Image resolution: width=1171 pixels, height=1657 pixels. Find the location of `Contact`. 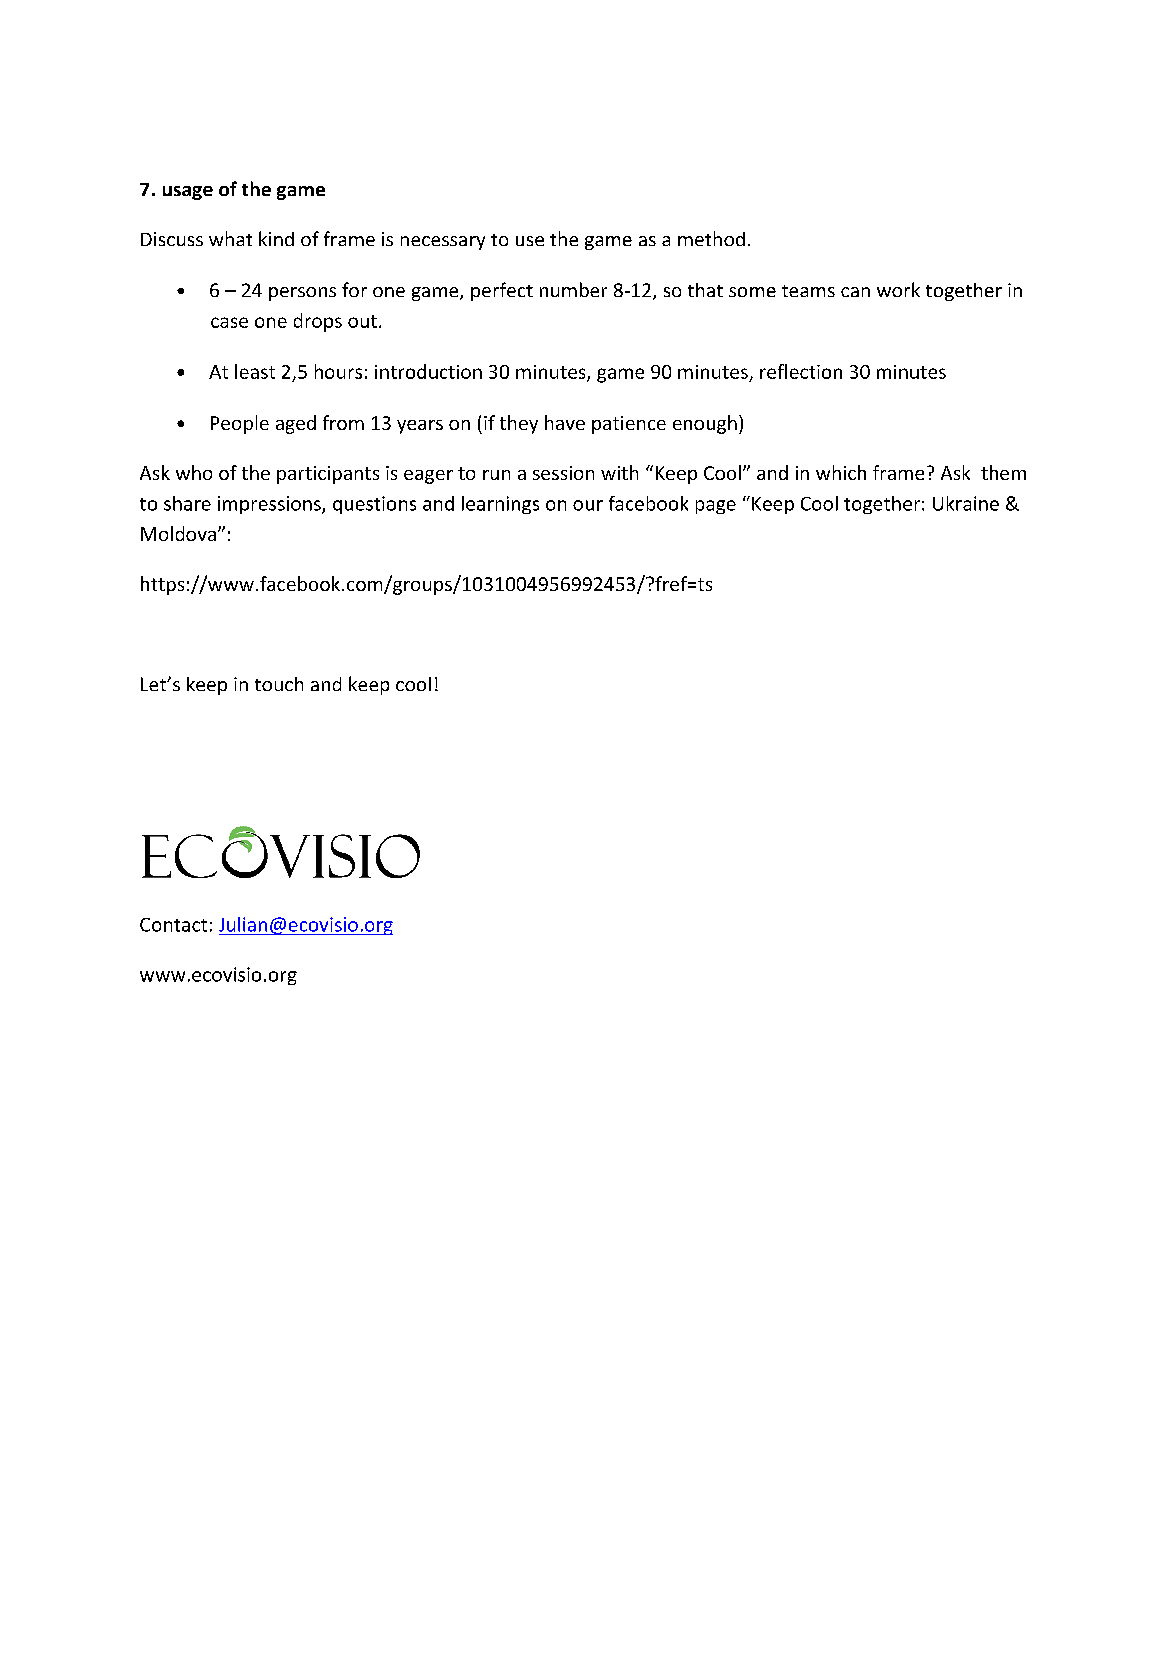

Contact is located at coordinates (173, 925).
